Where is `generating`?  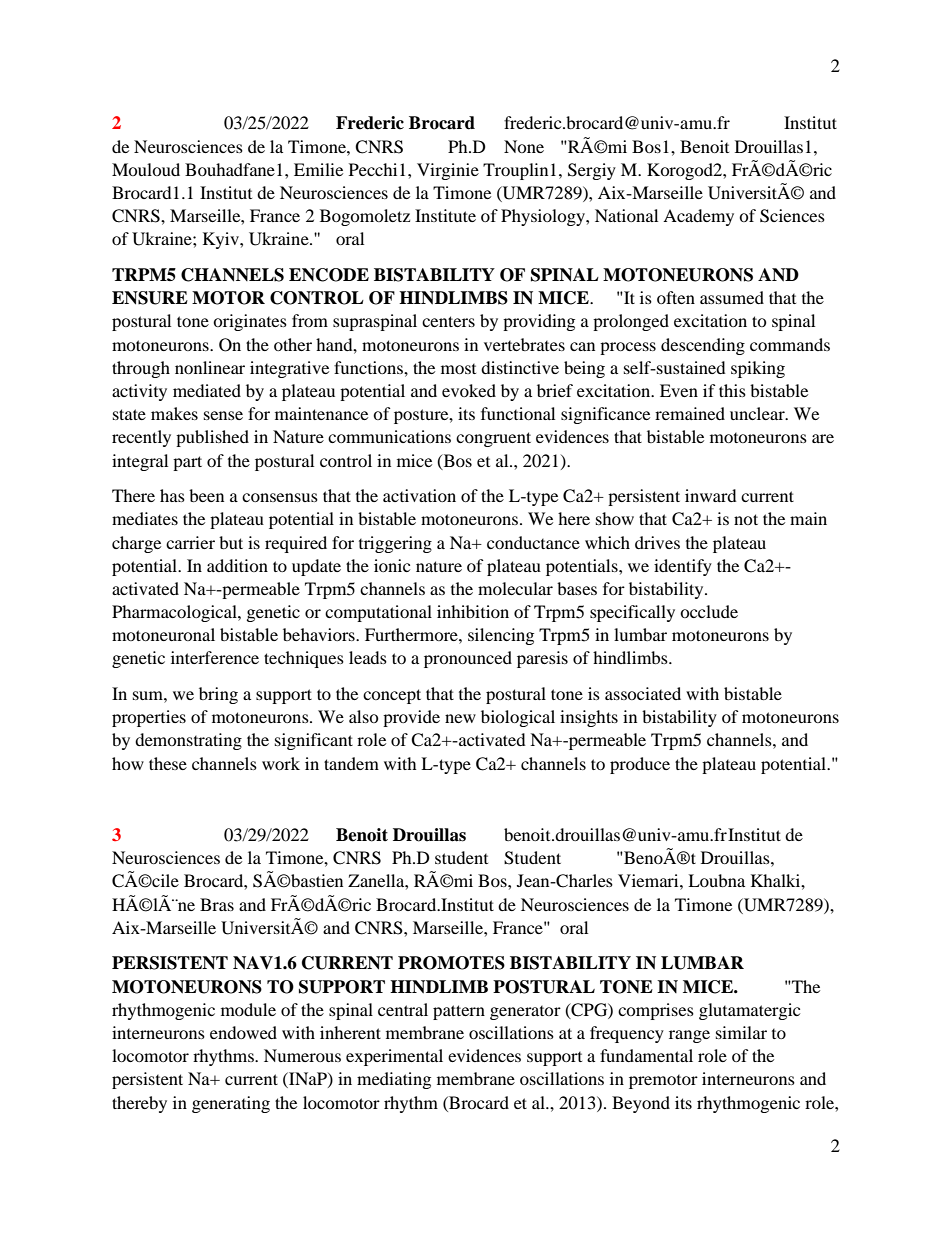
generating is located at coordinates (231, 1104).
